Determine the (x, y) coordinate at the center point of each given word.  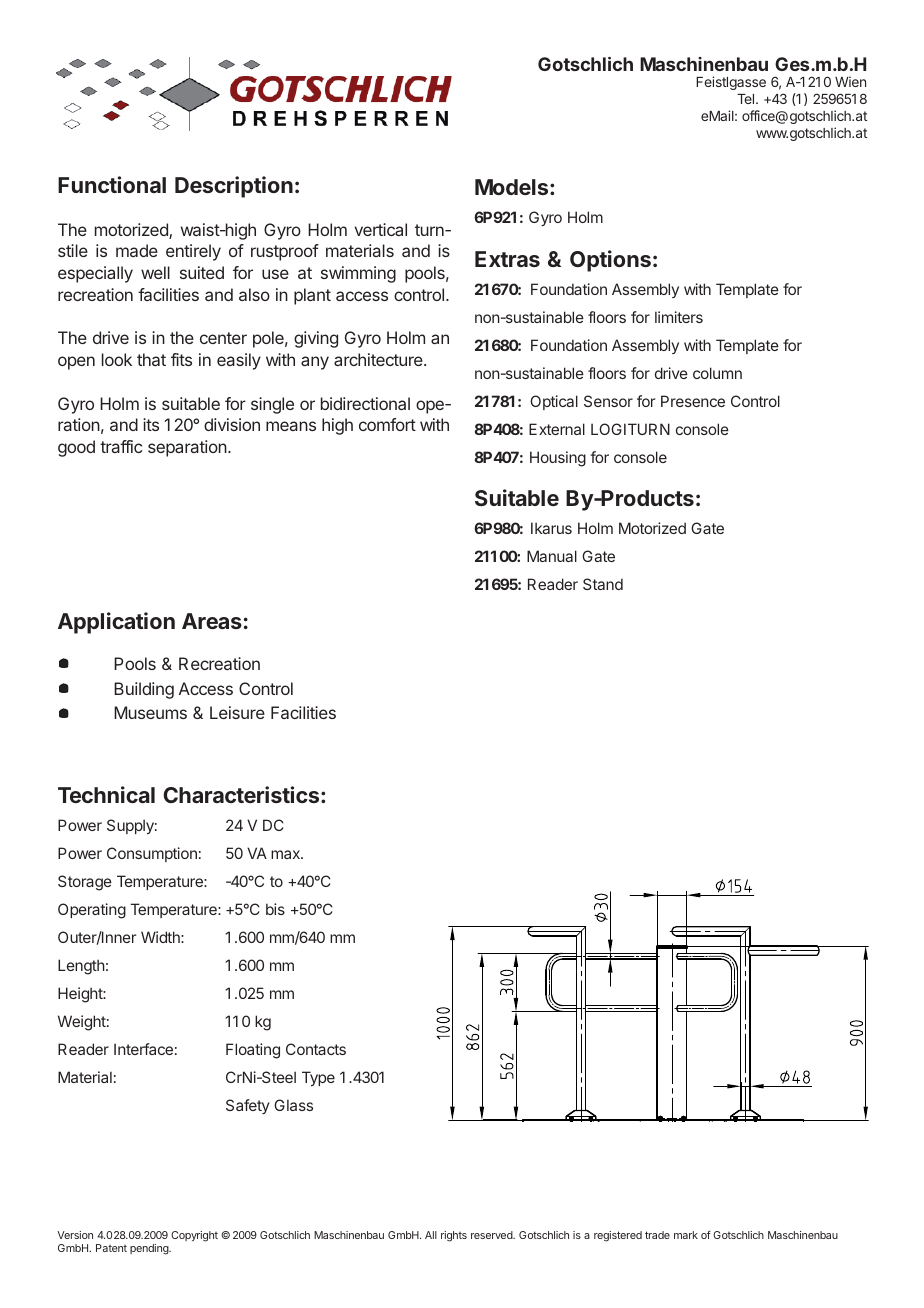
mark (686, 1235)
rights (454, 1236)
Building (144, 690)
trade (657, 1235)
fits (181, 359)
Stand (603, 584)
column (717, 373)
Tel (747, 99)
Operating (92, 911)
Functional (112, 184)
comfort (387, 424)
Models (513, 187)
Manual (552, 556)
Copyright (194, 1236)
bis (275, 909)
